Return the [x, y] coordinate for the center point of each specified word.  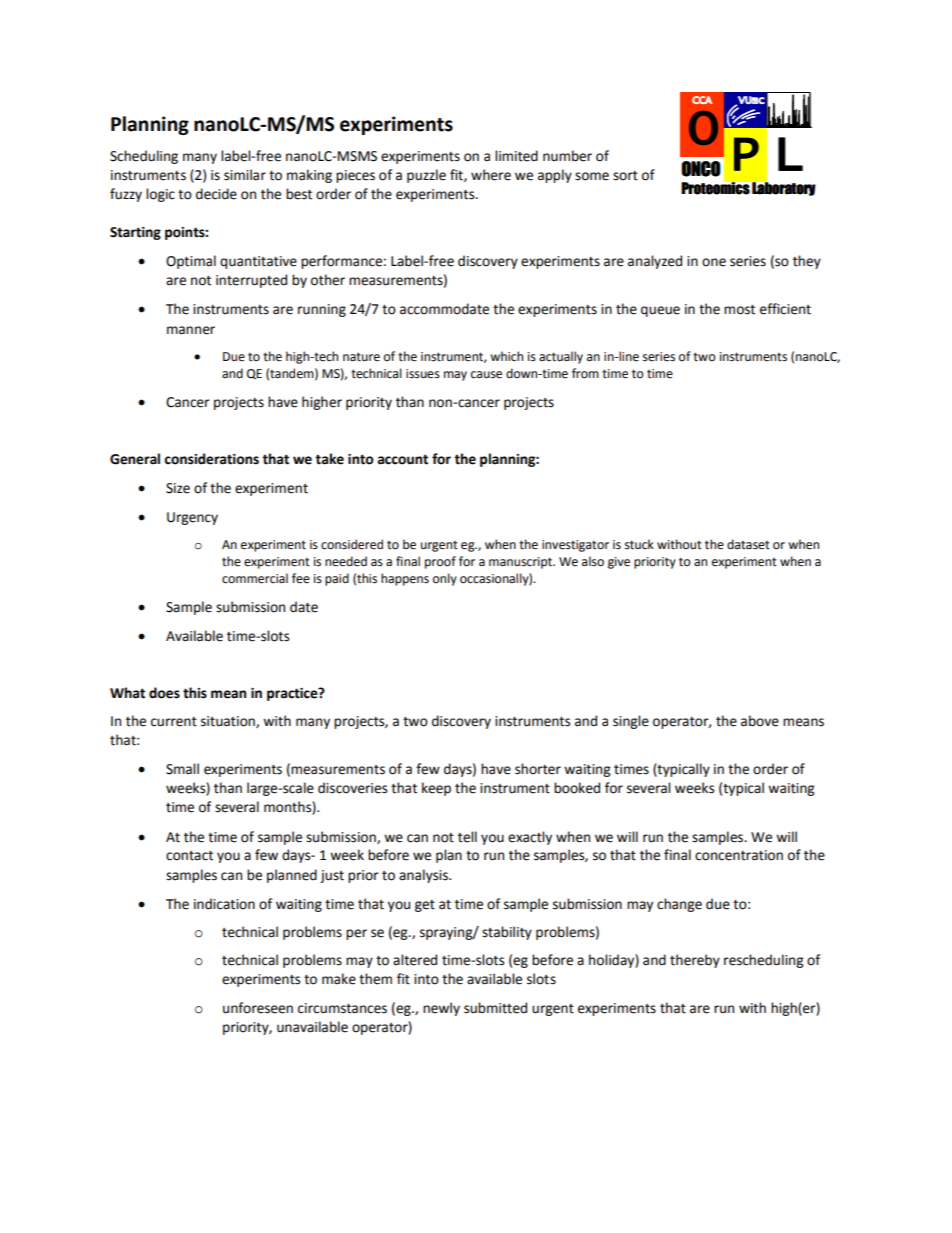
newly [441, 1009]
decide [216, 194]
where [491, 175]
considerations [211, 459]
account [403, 459]
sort [625, 176]
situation [229, 722]
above [760, 721]
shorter [538, 769]
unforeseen [258, 1008]
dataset [748, 544]
